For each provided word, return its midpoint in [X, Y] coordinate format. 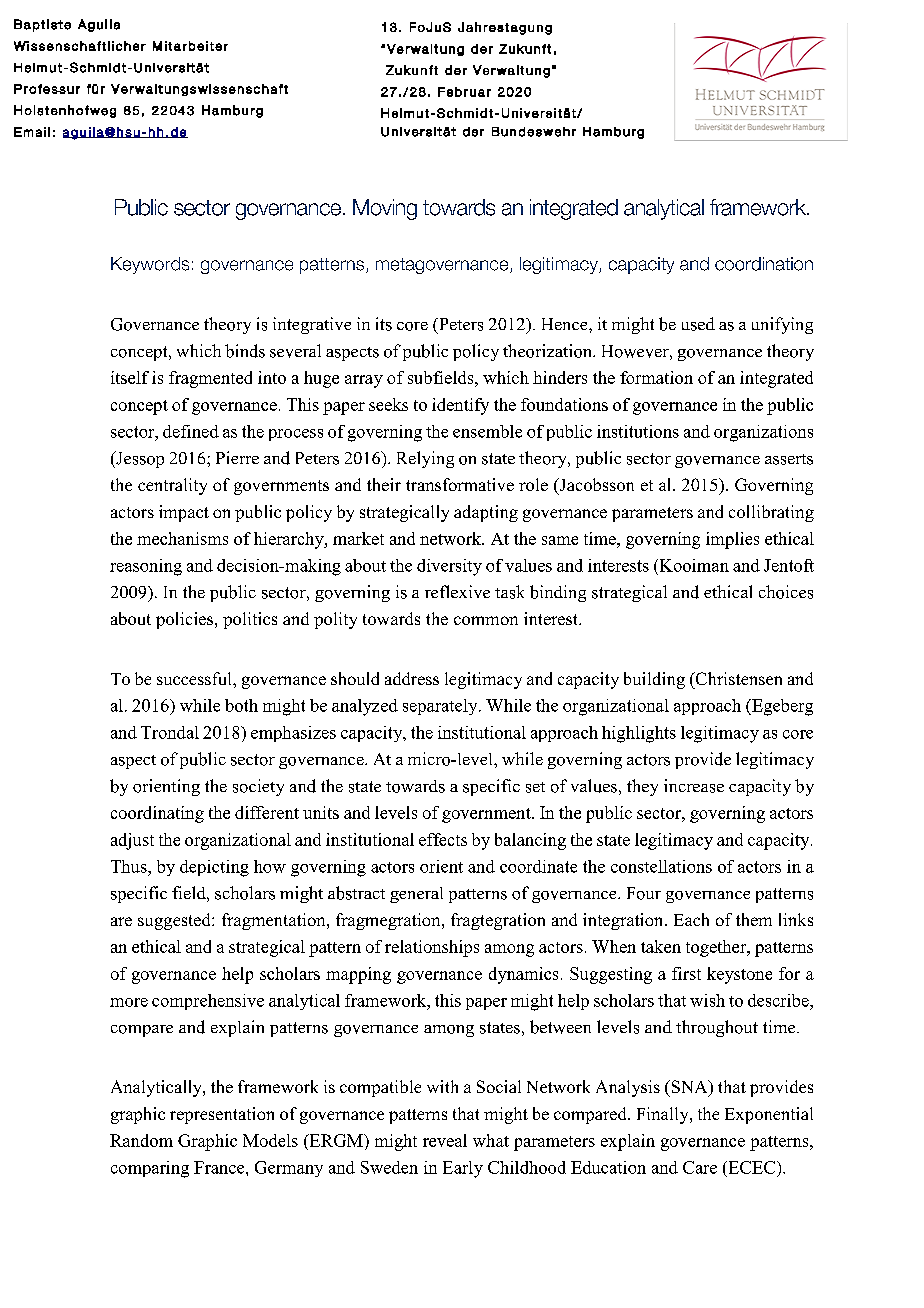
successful [195, 678]
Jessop [139, 459]
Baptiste [42, 25]
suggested [175, 921]
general [416, 895]
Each [691, 919]
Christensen [737, 678]
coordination [764, 264]
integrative [312, 325]
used [698, 324]
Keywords [150, 265]
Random [141, 1140]
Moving [385, 209]
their [384, 484]
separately [441, 707]
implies [732, 540]
